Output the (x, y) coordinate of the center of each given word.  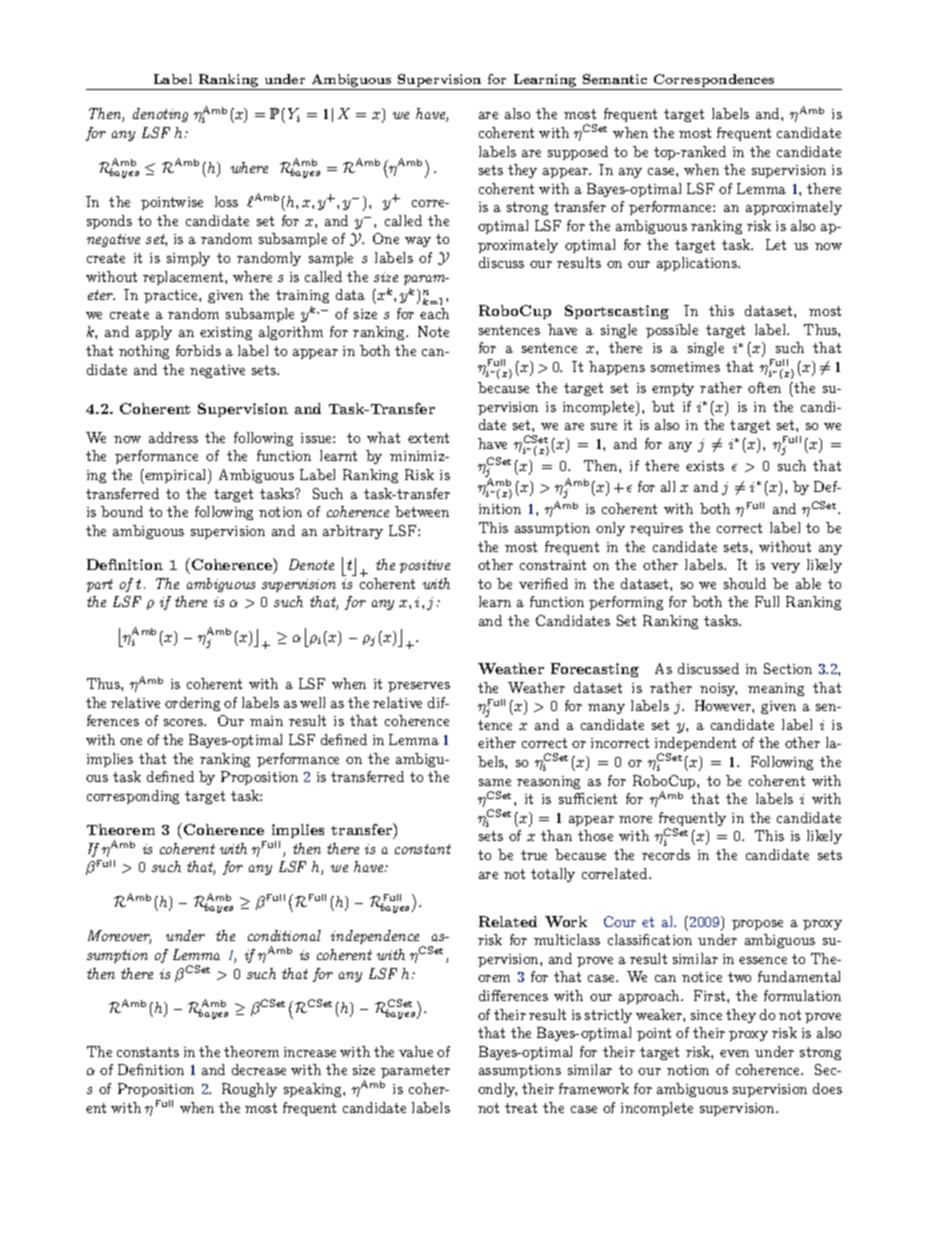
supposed (578, 153)
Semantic (615, 79)
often (764, 387)
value (416, 1051)
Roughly (249, 1090)
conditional (284, 935)
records (666, 854)
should (745, 583)
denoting (160, 115)
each (434, 313)
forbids (198, 350)
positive (425, 566)
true (534, 855)
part (100, 585)
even (734, 1053)
